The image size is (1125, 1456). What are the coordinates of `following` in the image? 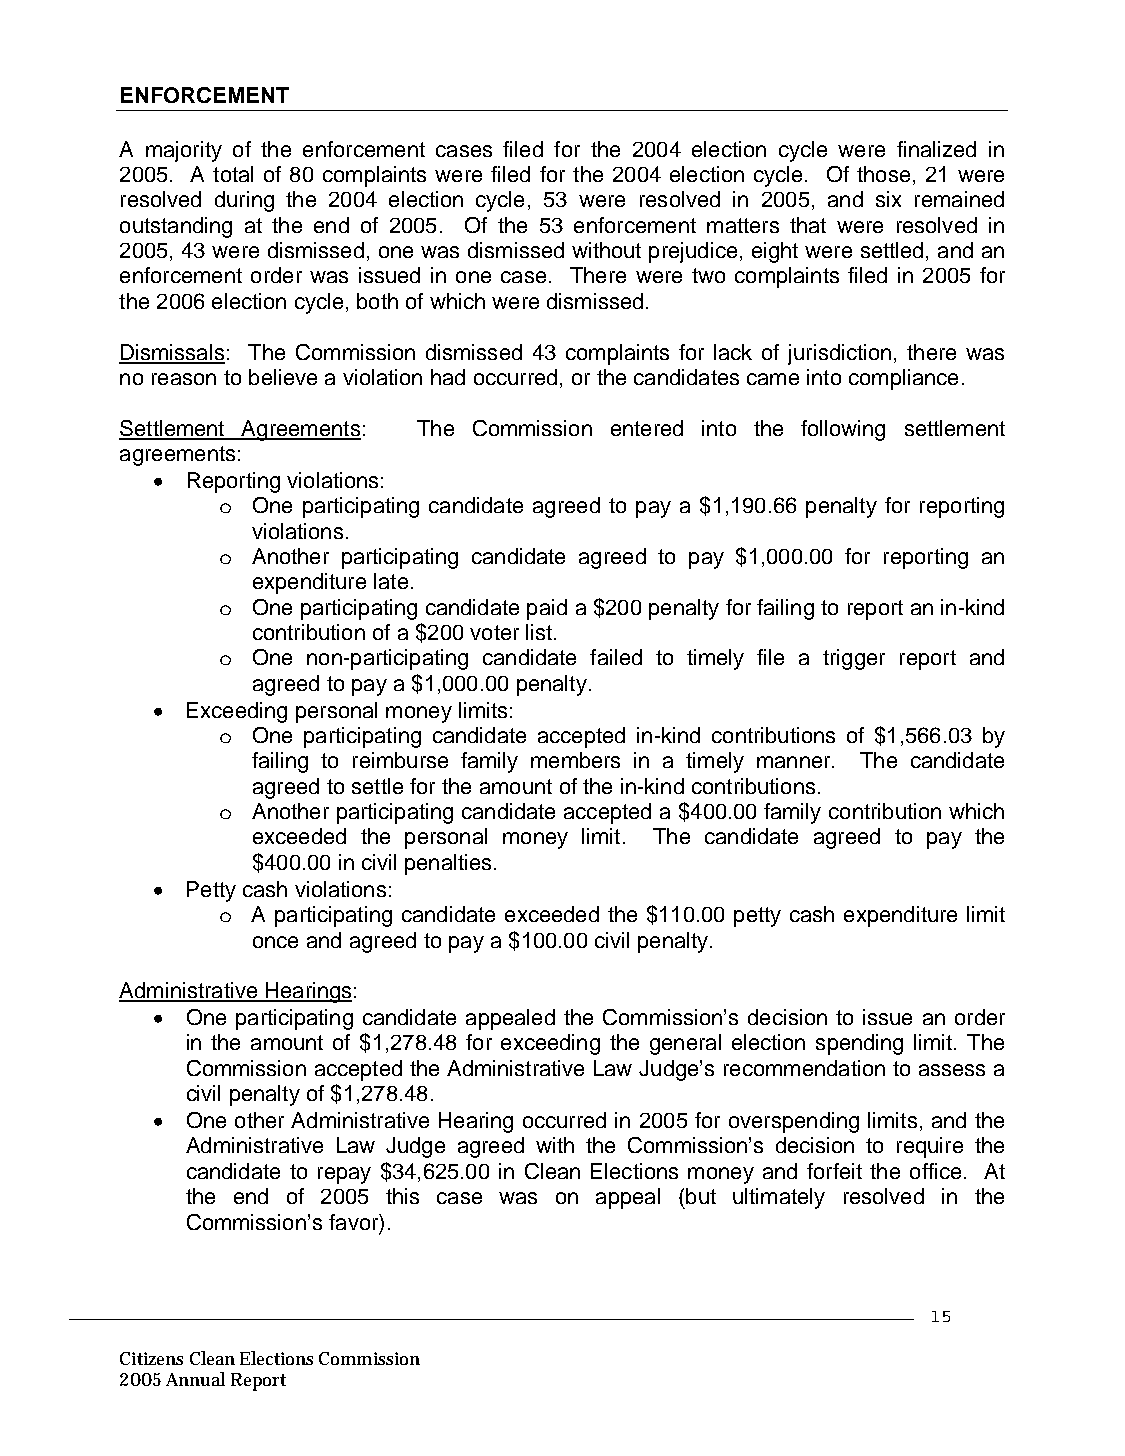 It's located at (843, 430).
